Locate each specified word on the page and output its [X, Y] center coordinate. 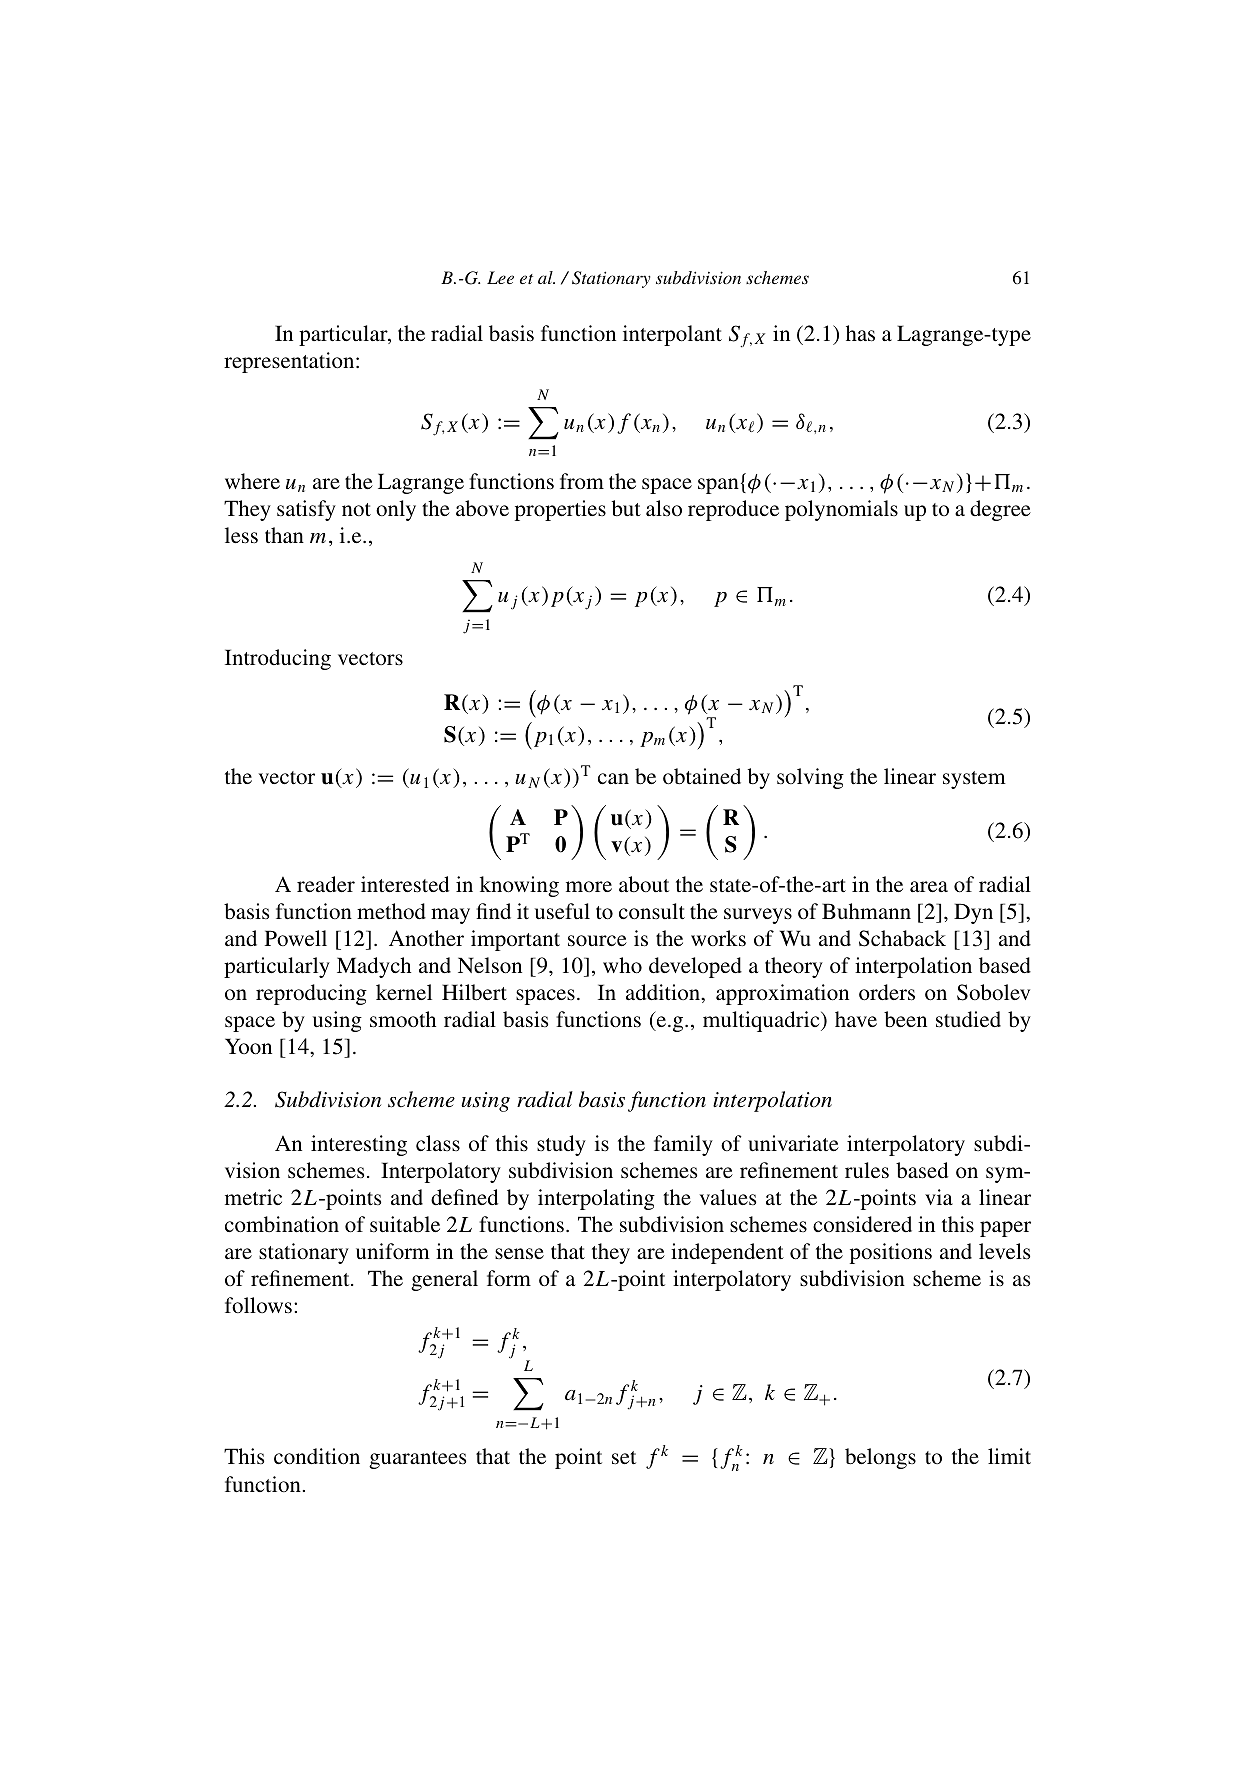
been [905, 1019]
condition [317, 1456]
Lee [500, 277]
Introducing [278, 659]
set [624, 1458]
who [622, 965]
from [582, 481]
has [860, 333]
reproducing [311, 994]
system [974, 780]
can [613, 778]
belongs [880, 1458]
